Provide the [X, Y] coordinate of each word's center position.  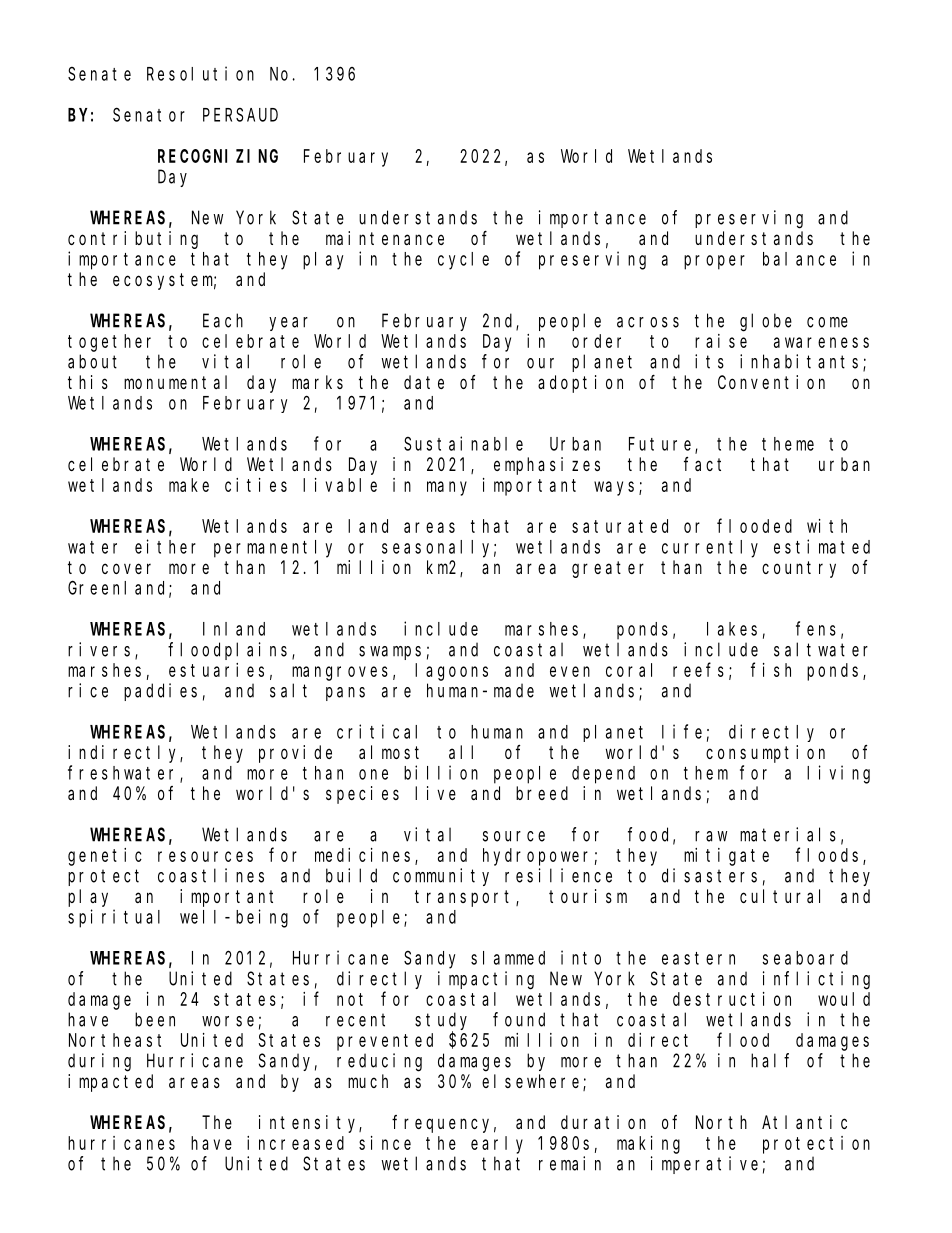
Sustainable [463, 443]
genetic [105, 857]
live [435, 793]
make [189, 485]
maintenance [385, 238]
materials [788, 834]
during [99, 1062]
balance [799, 259]
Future [662, 445]
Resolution [200, 73]
